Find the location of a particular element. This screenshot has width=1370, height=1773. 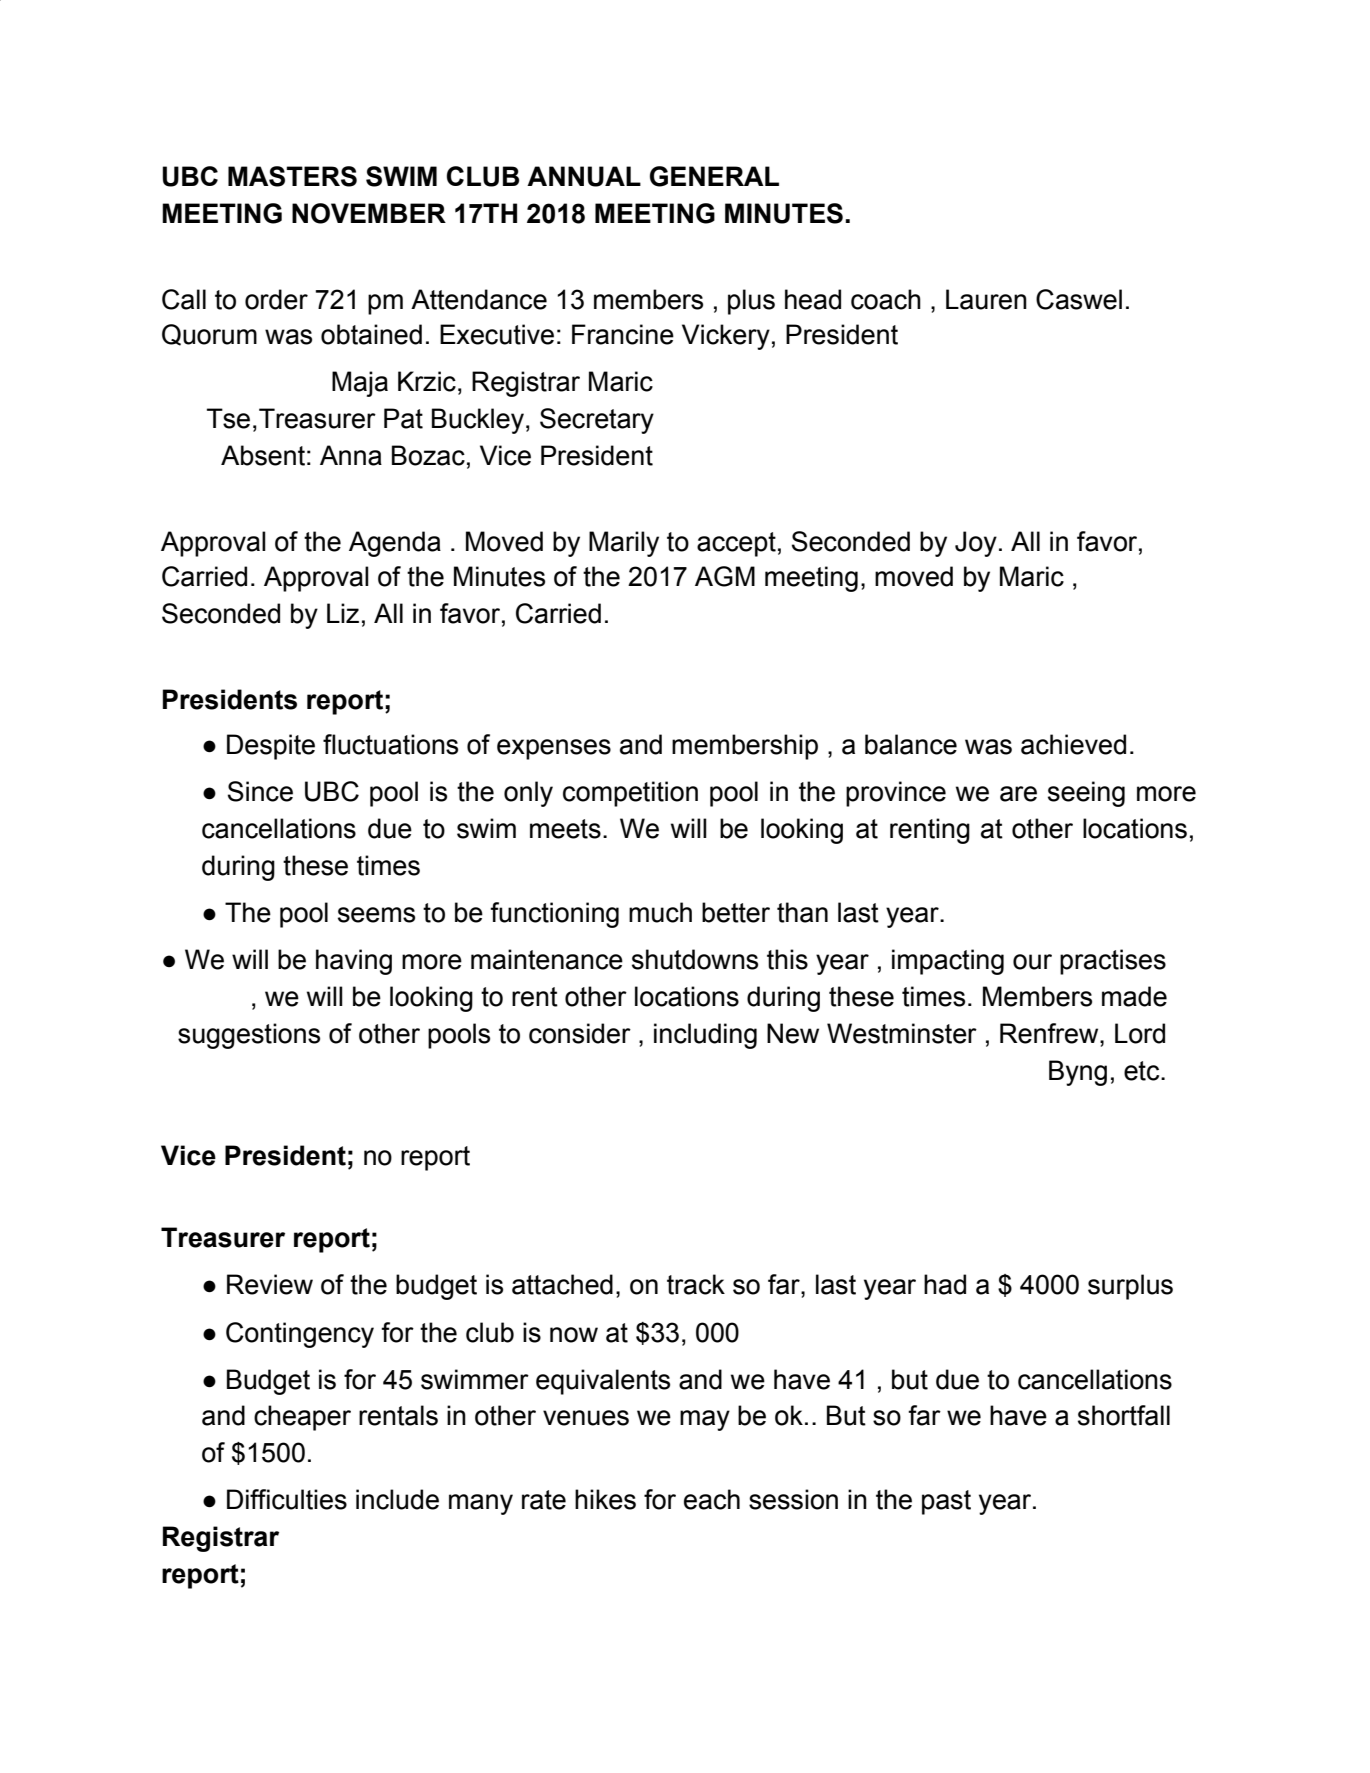

Lauren is located at coordinates (986, 299).
